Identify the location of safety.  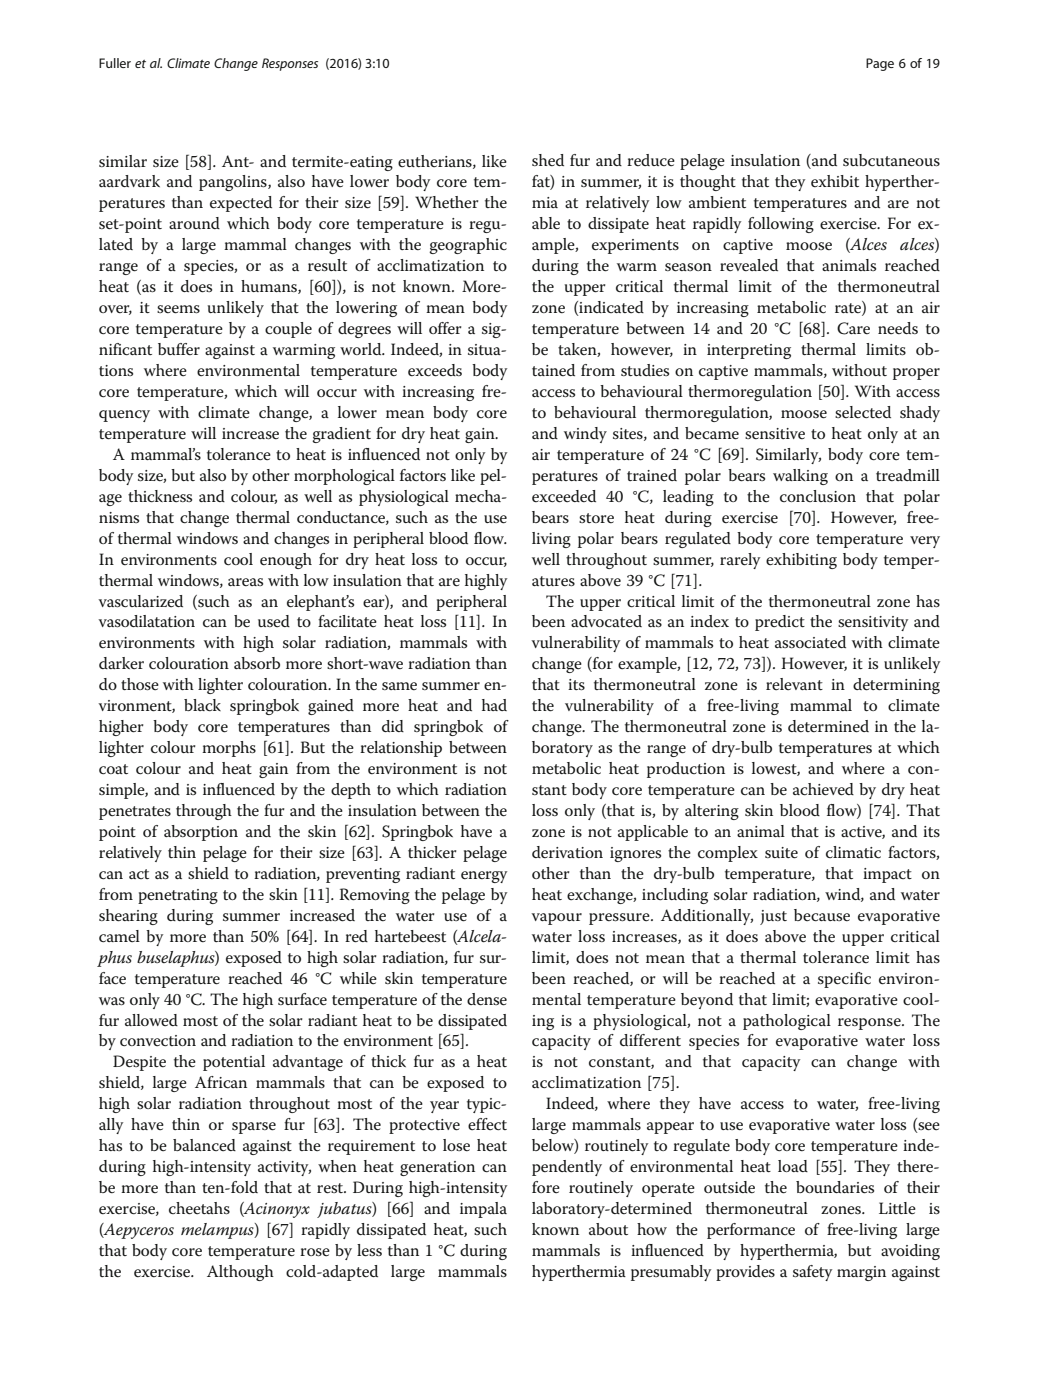
(812, 1273).
